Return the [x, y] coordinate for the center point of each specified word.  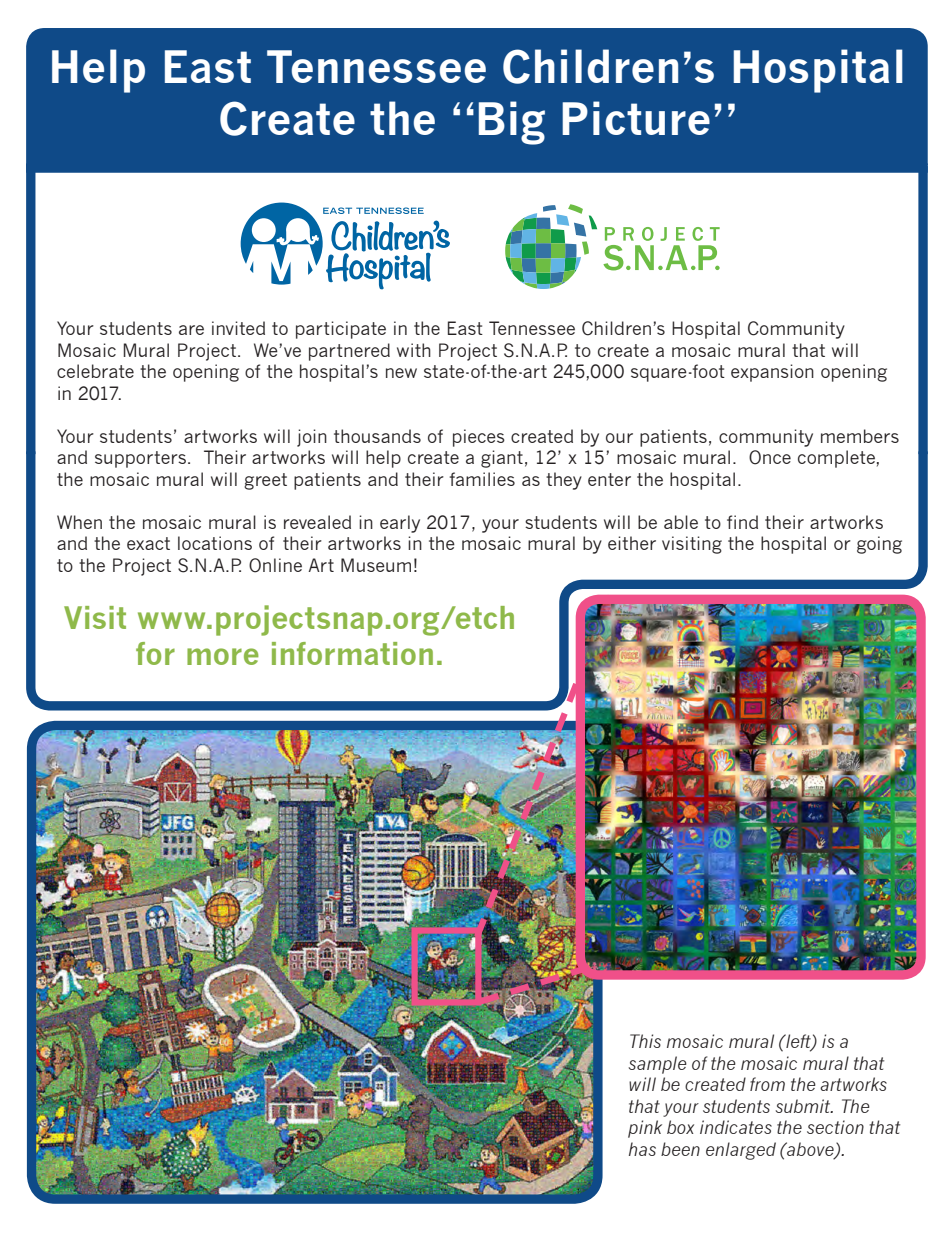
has [642, 1149]
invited [238, 328]
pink [645, 1129]
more [223, 656]
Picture [636, 118]
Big [512, 123]
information [352, 653]
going [879, 545]
